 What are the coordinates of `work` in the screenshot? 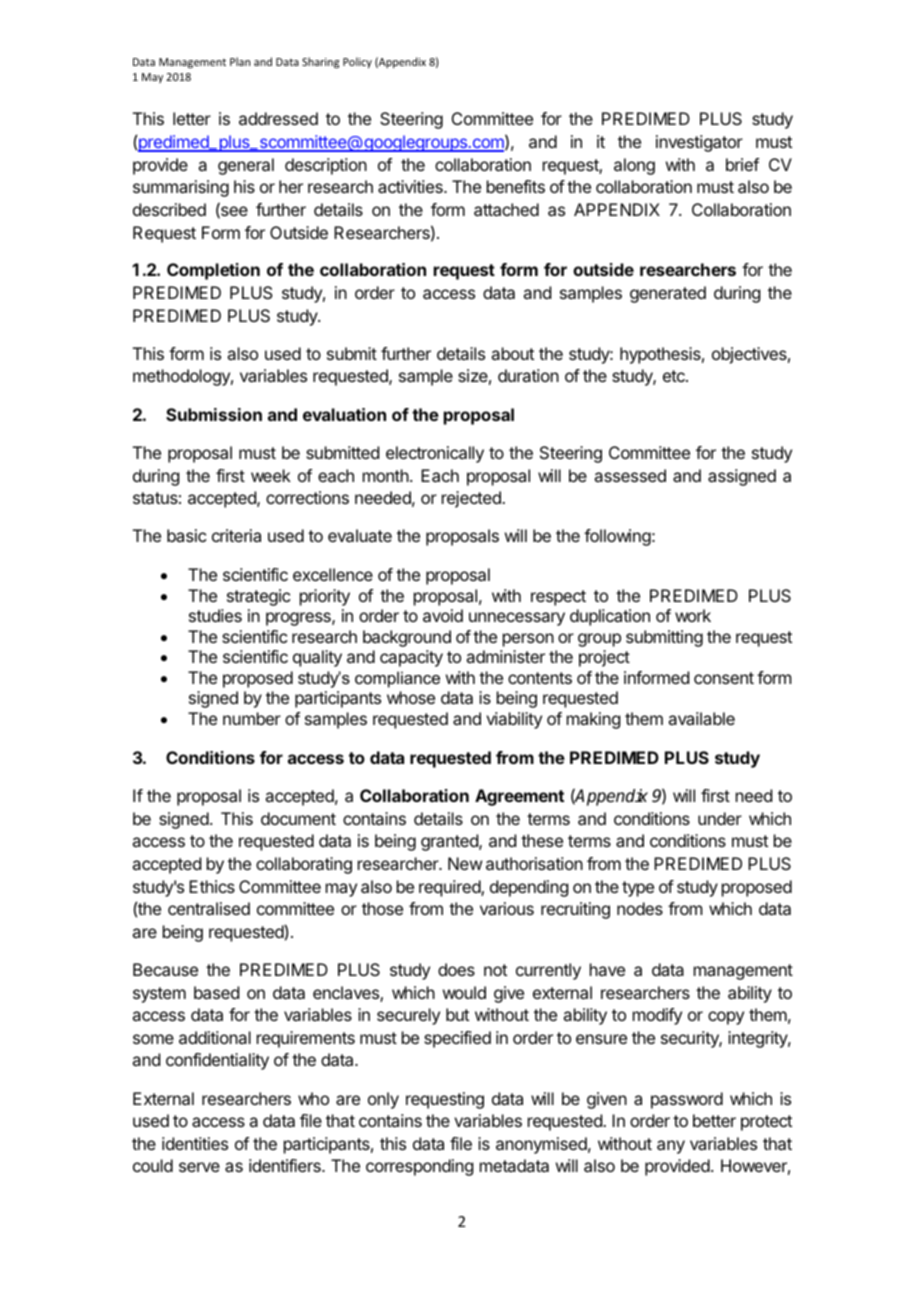 It's located at (693, 615).
